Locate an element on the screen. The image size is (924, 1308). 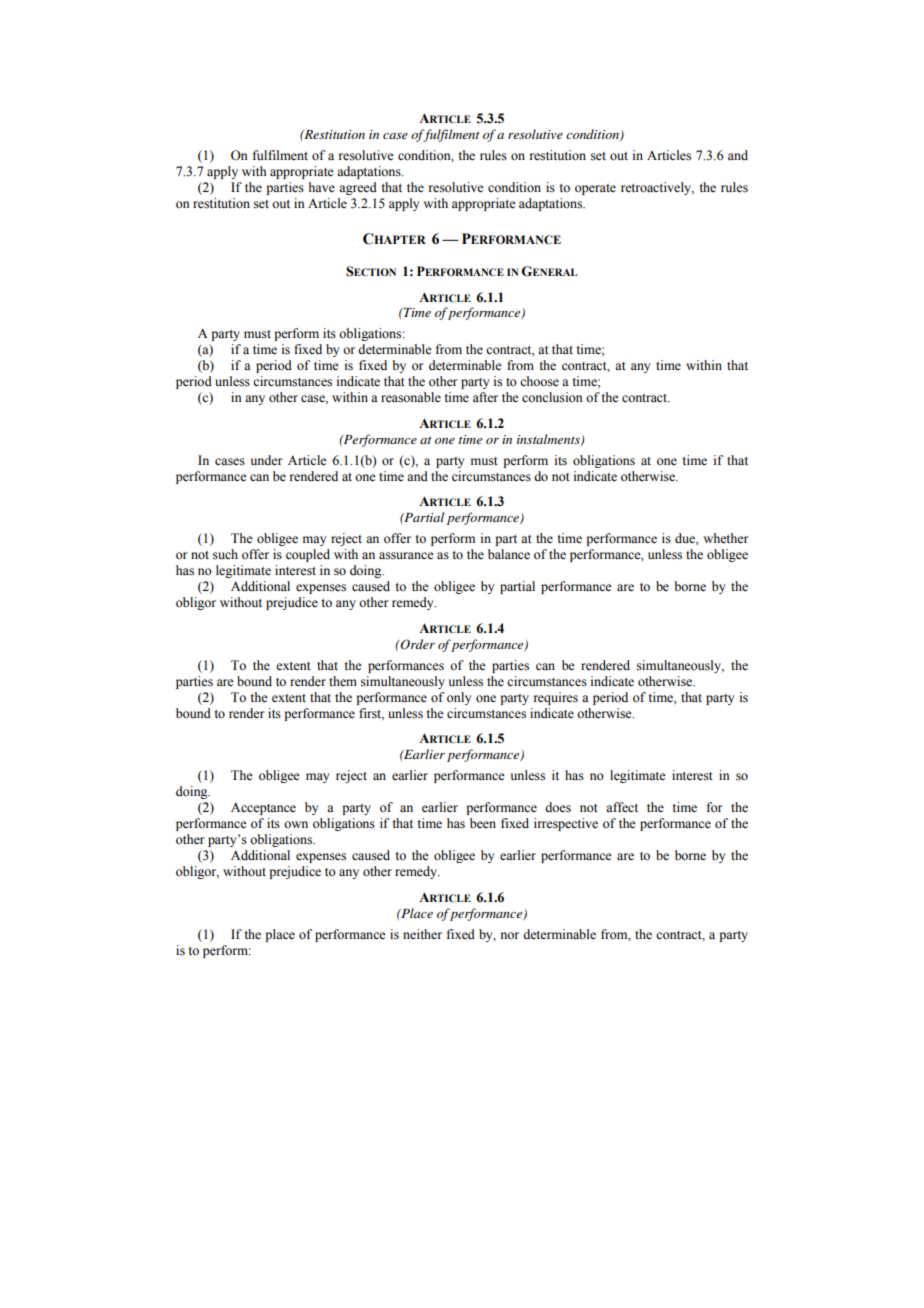
whether is located at coordinates (725, 538).
